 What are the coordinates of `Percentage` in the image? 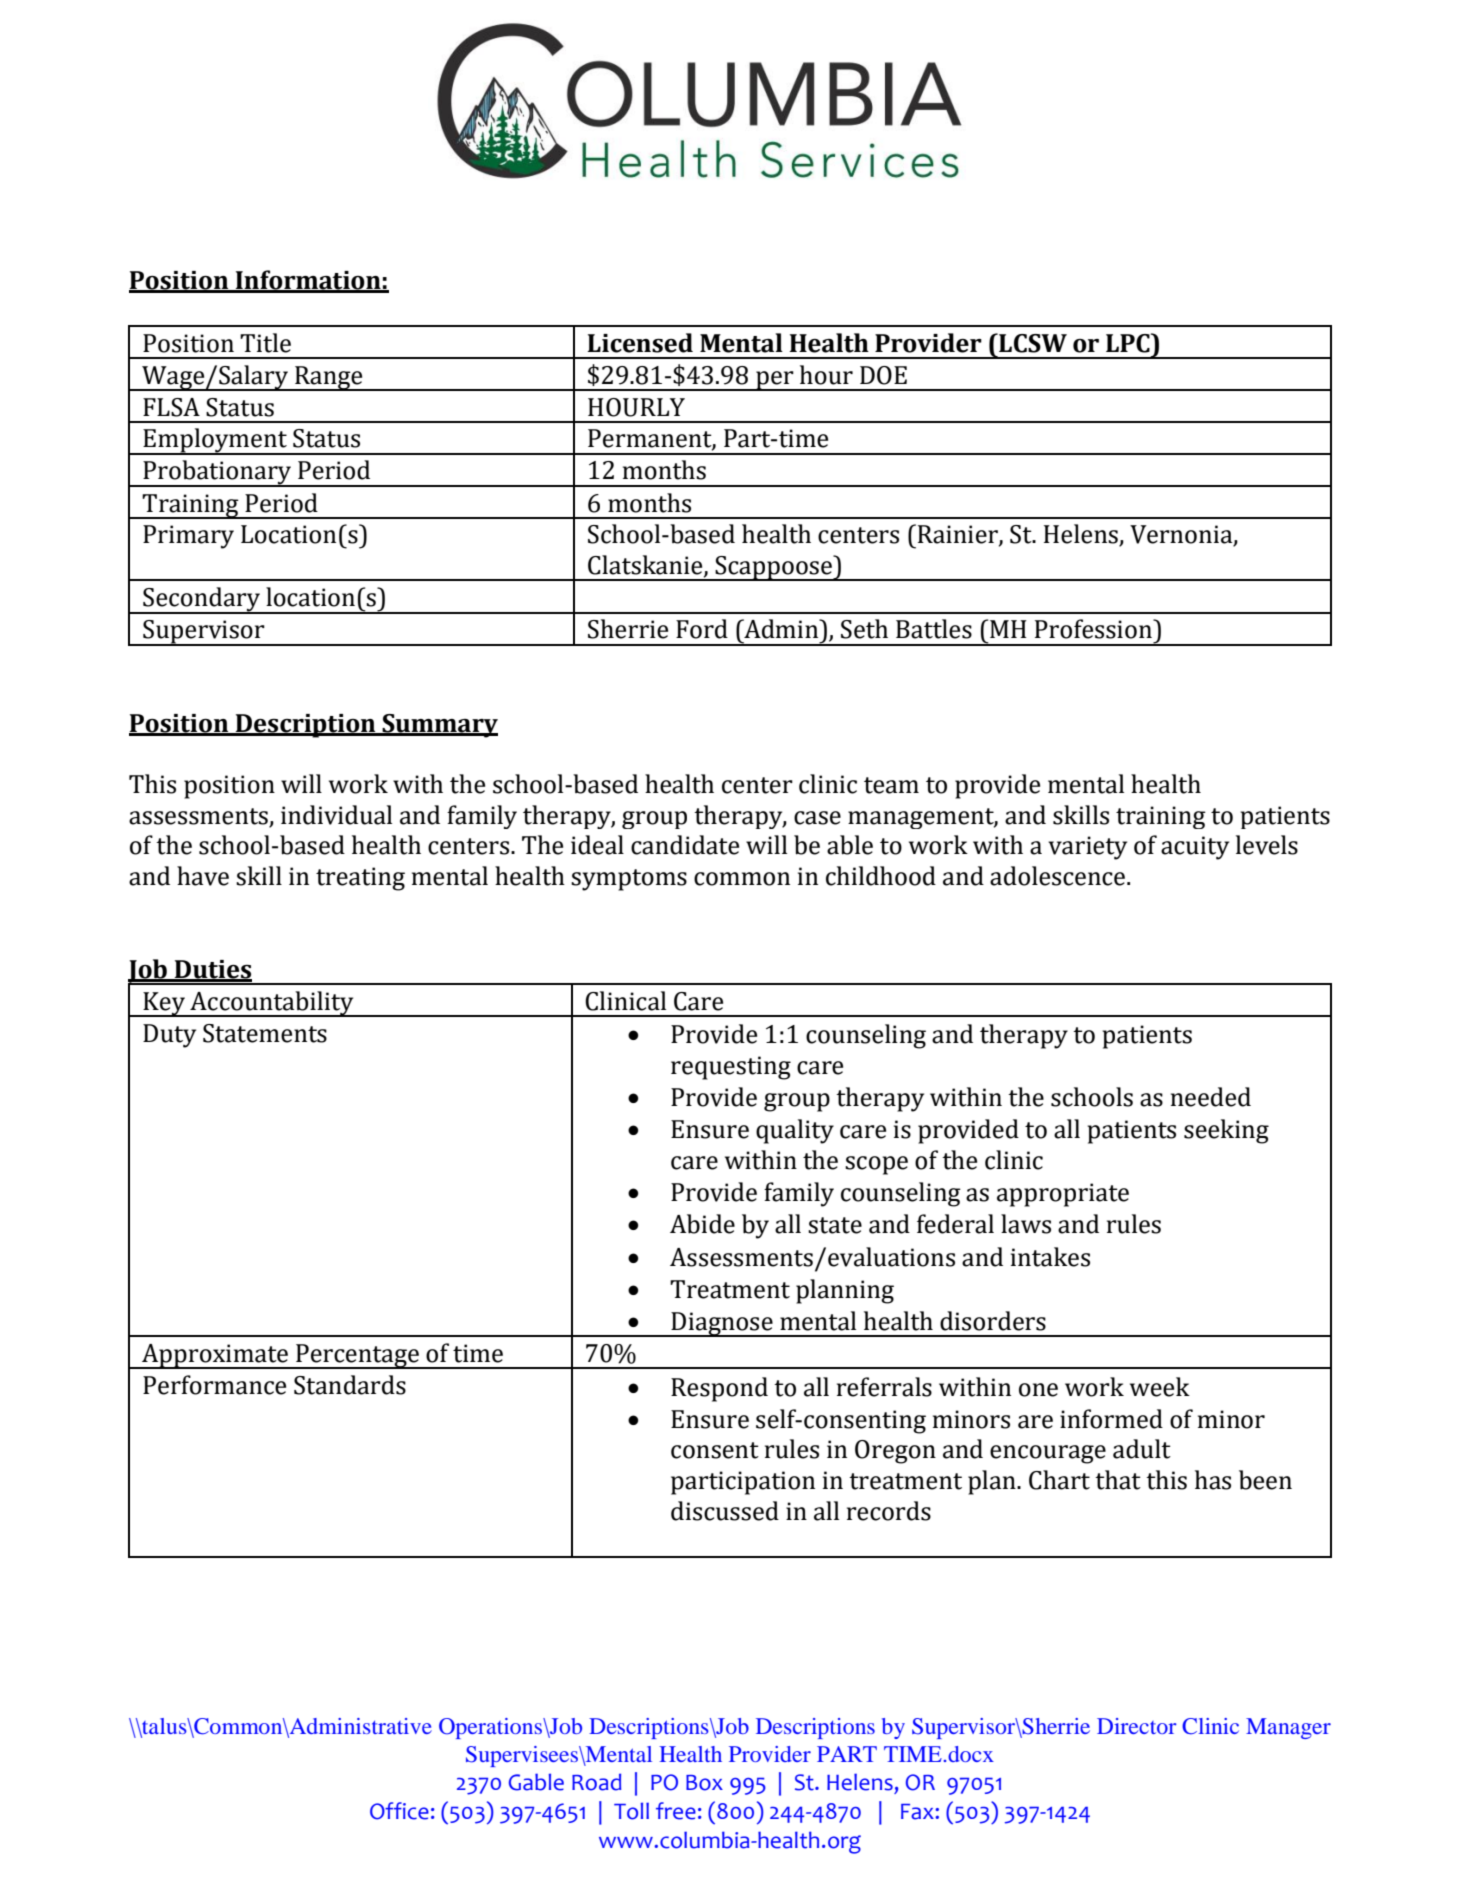 It's located at (357, 1356).
